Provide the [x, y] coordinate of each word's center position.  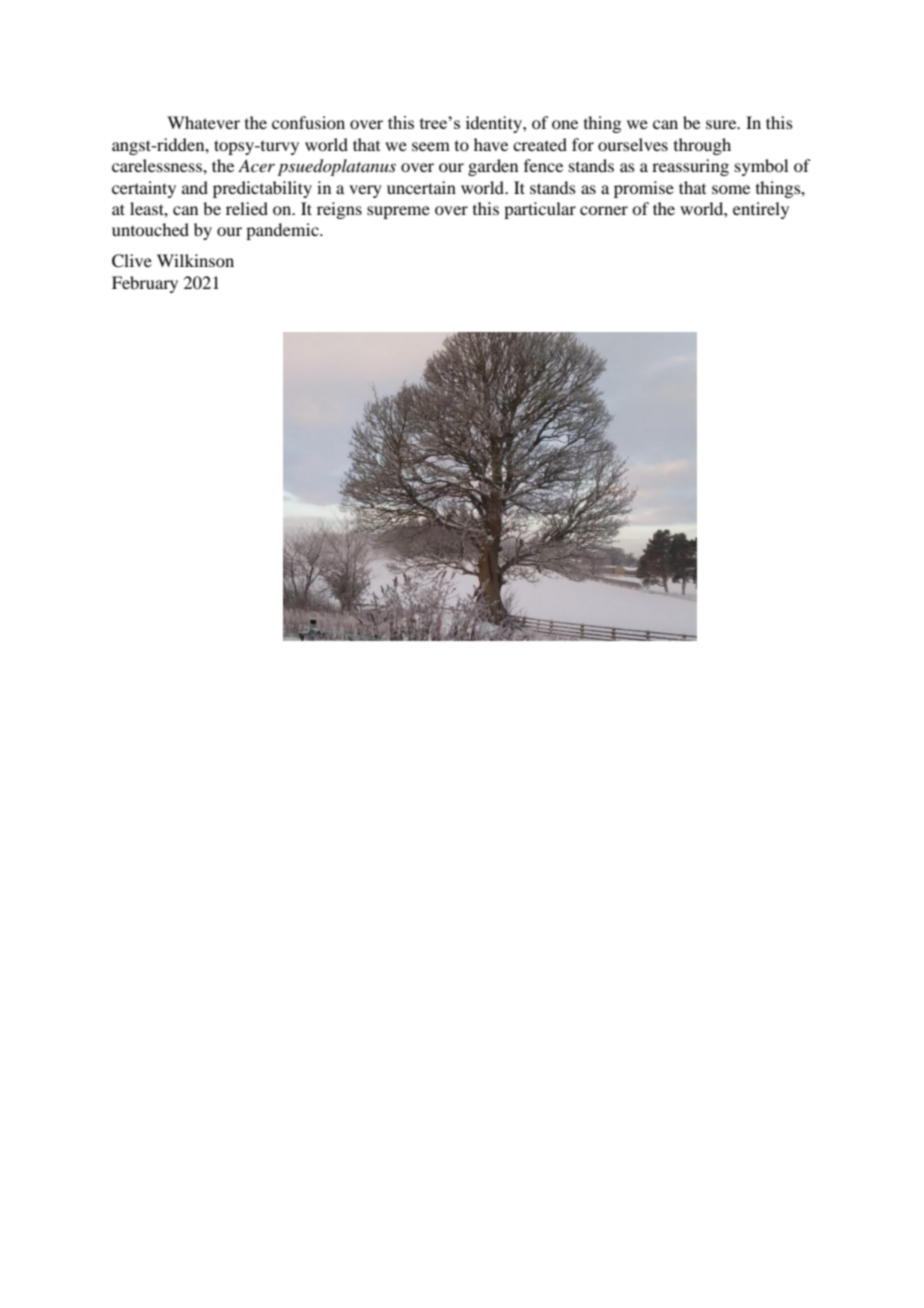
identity [495, 124]
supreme [398, 212]
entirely [761, 210]
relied [247, 208]
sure [722, 124]
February [145, 284]
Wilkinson [195, 260]
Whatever [203, 122]
